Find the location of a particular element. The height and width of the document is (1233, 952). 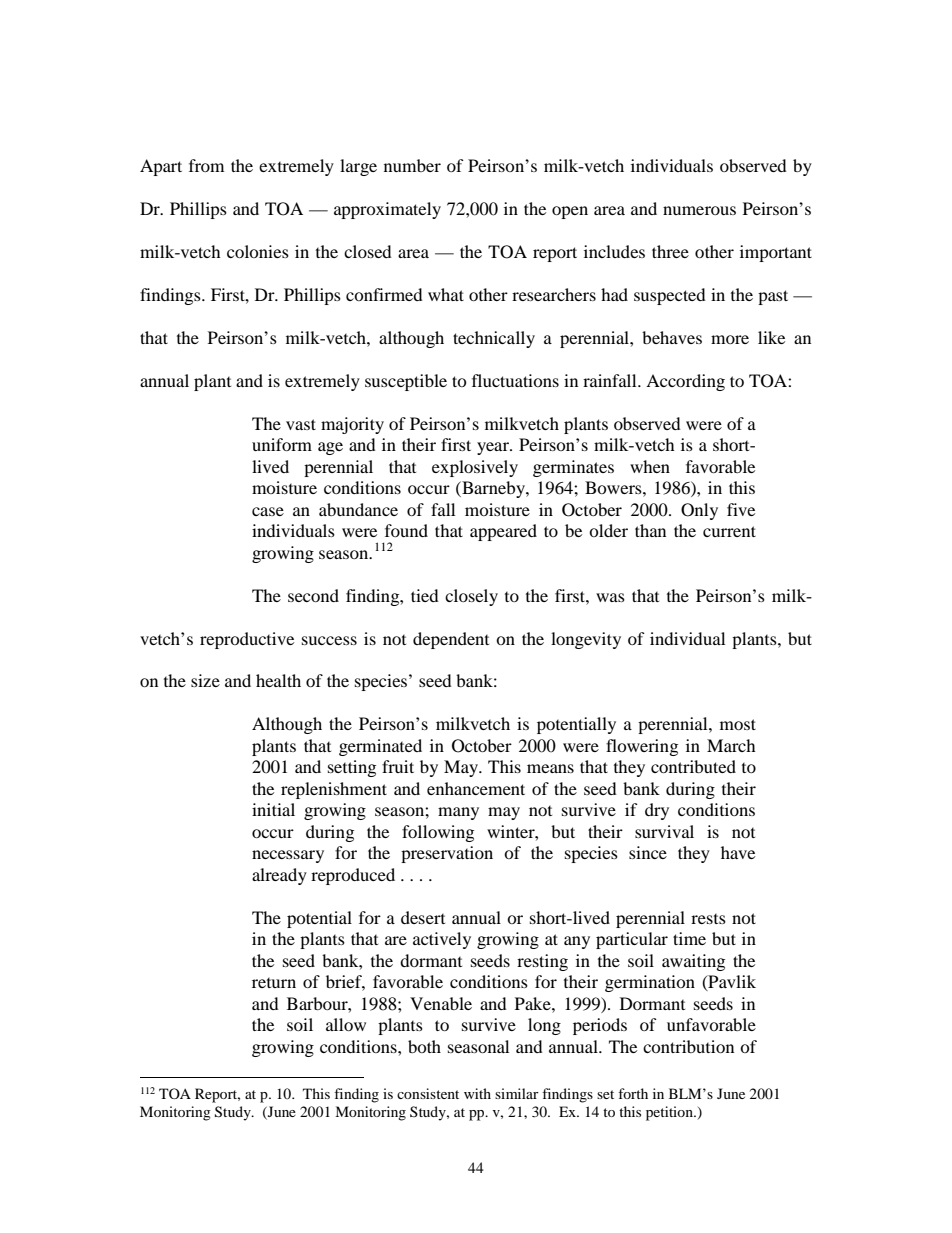

with is located at coordinates (477, 1093).
